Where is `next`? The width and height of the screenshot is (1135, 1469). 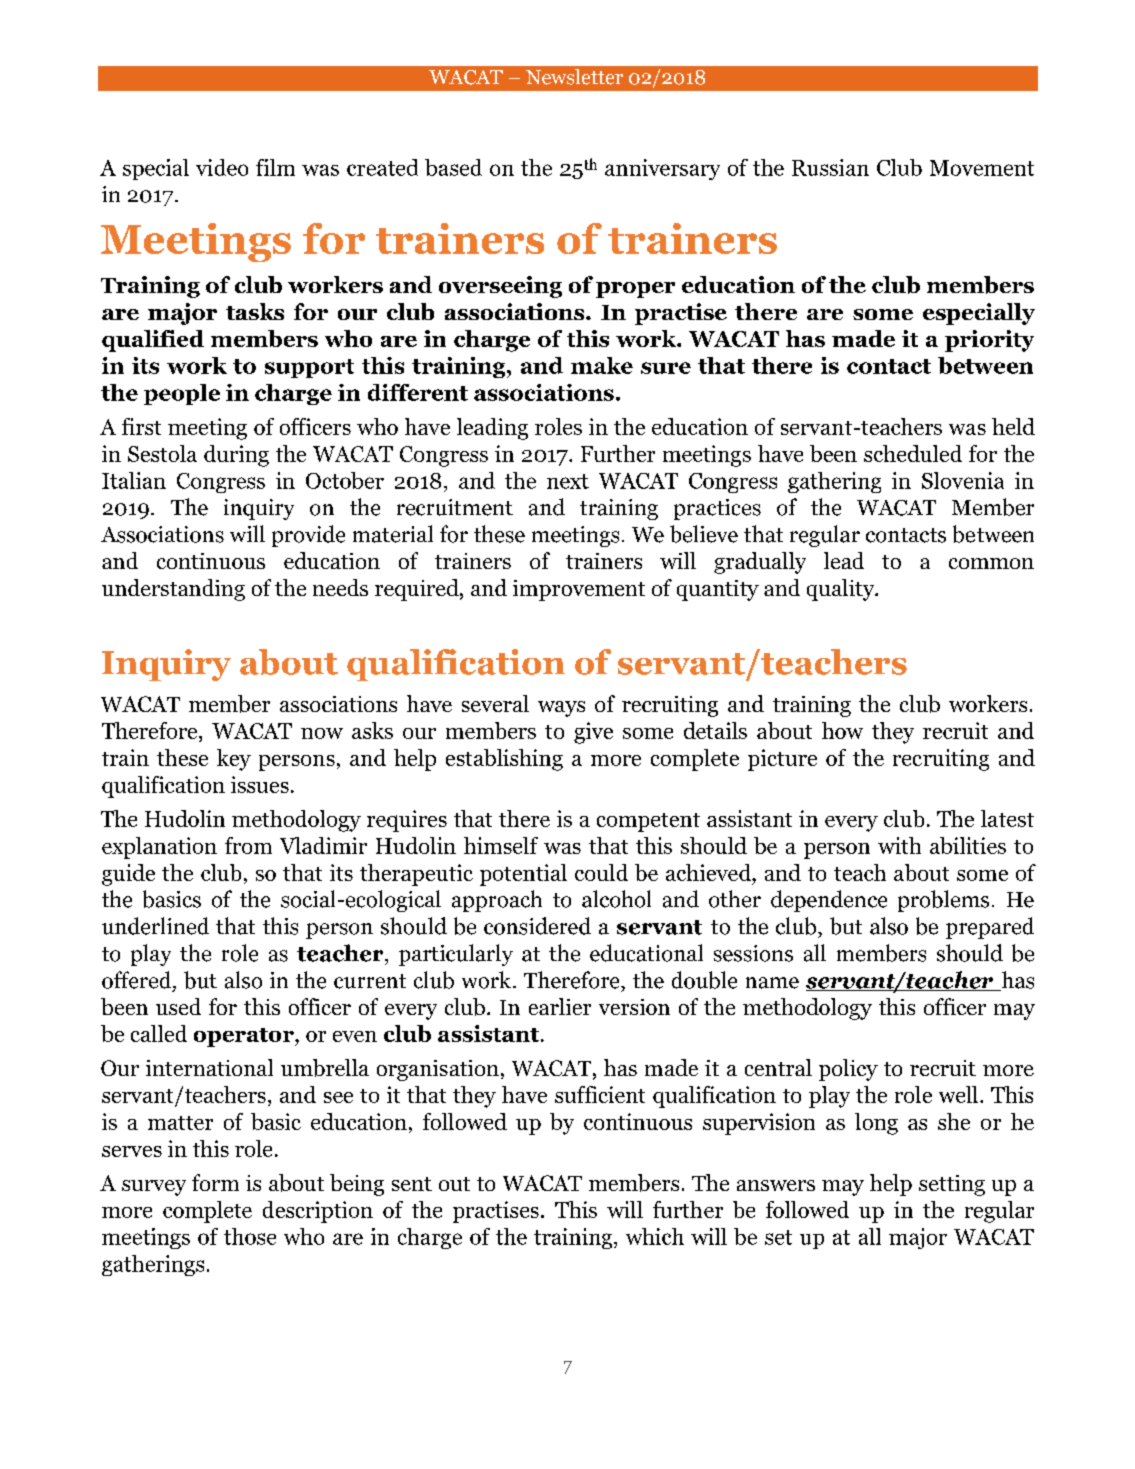 next is located at coordinates (568, 481).
